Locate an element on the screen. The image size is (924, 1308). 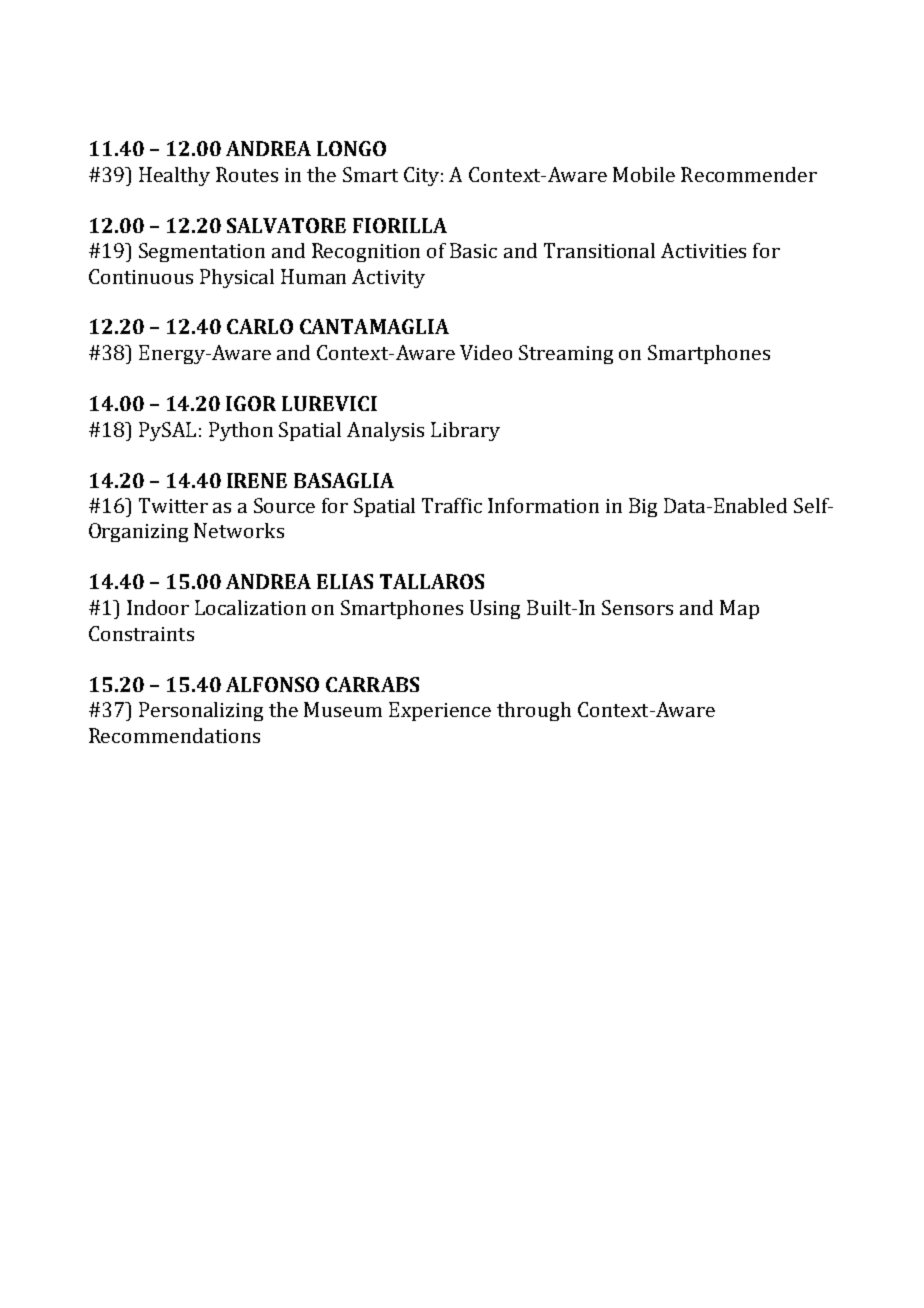
Library is located at coordinates (465, 431).
